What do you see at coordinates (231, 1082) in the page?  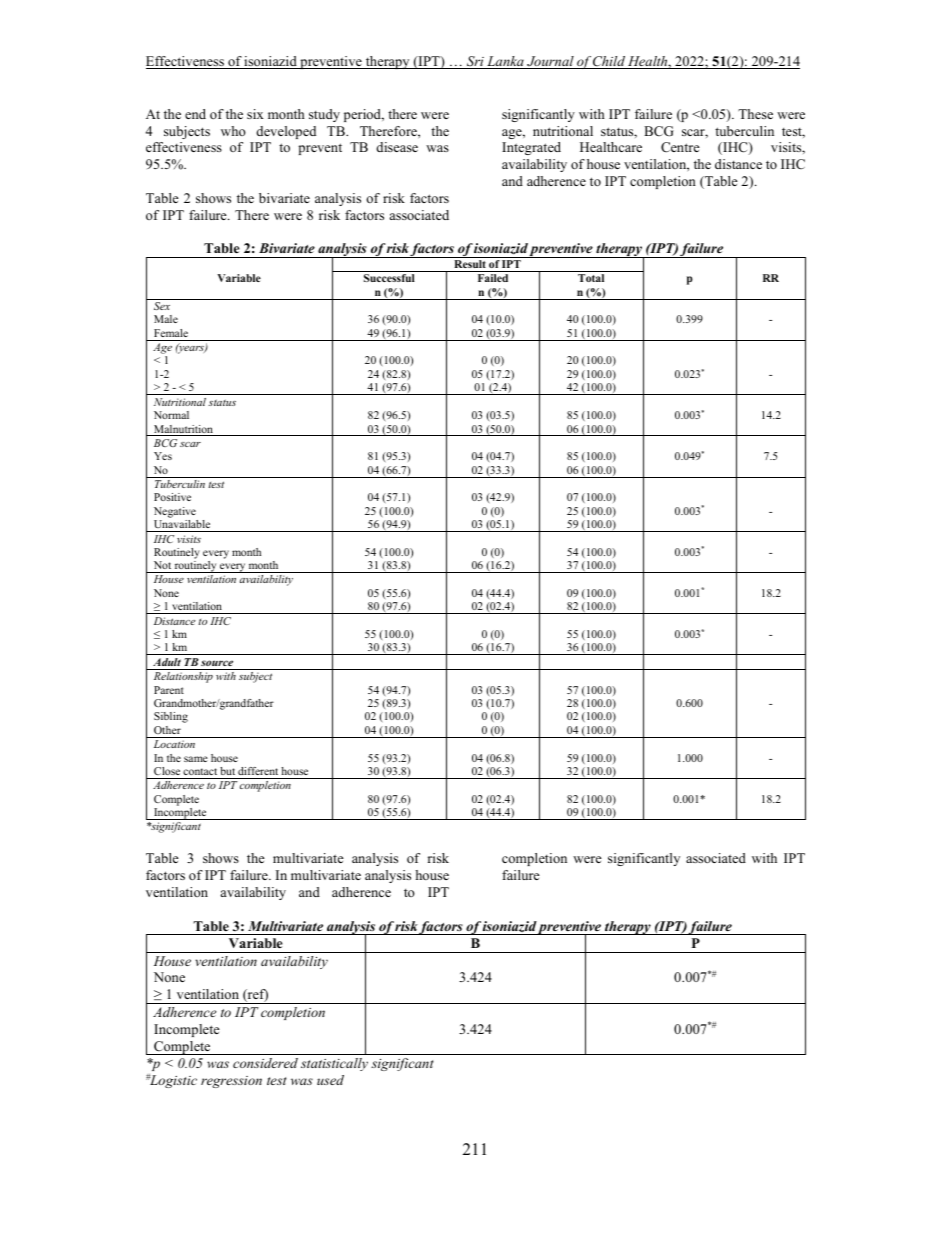 I see `regression` at bounding box center [231, 1082].
